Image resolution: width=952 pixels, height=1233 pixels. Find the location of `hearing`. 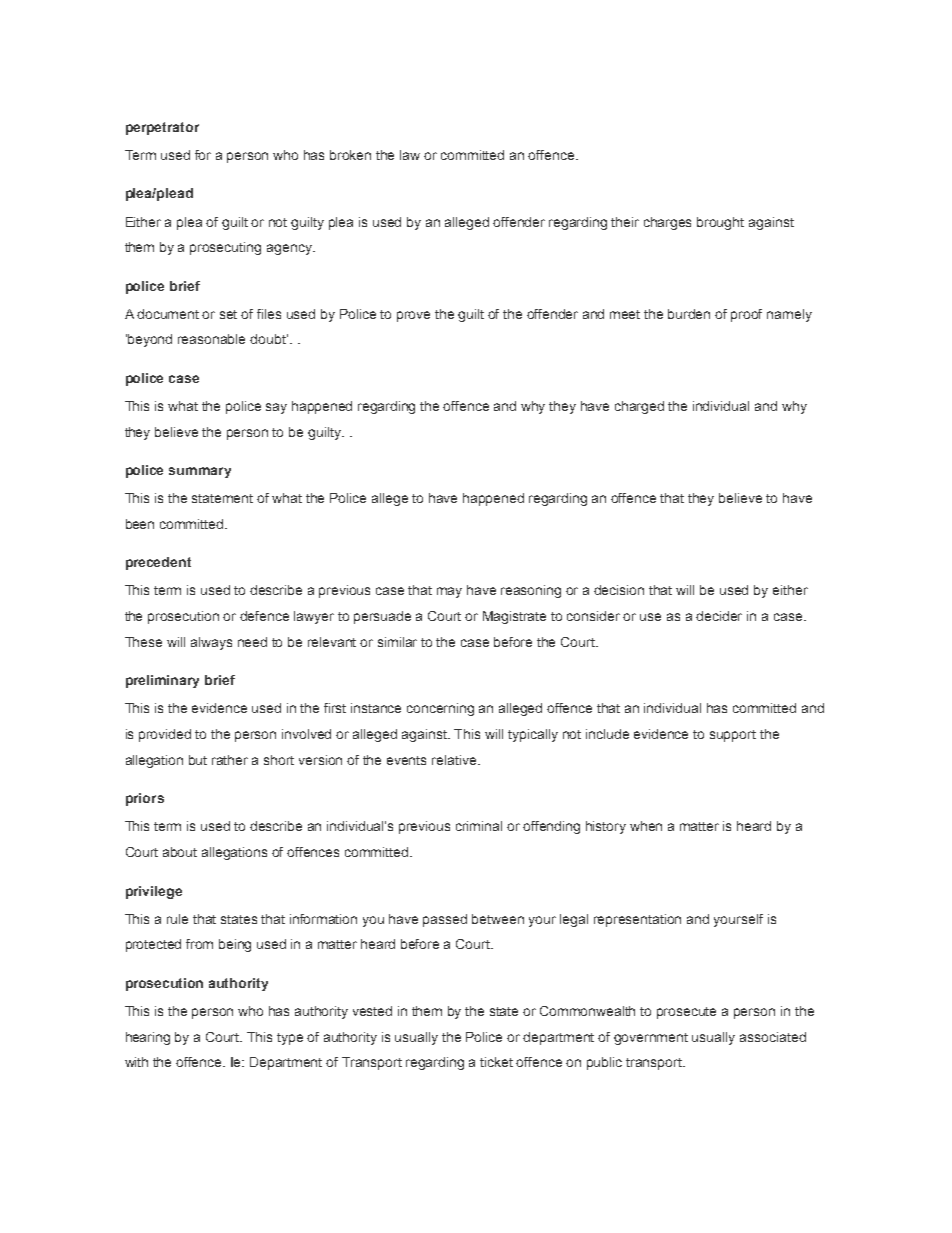

hearing is located at coordinates (148, 1038).
